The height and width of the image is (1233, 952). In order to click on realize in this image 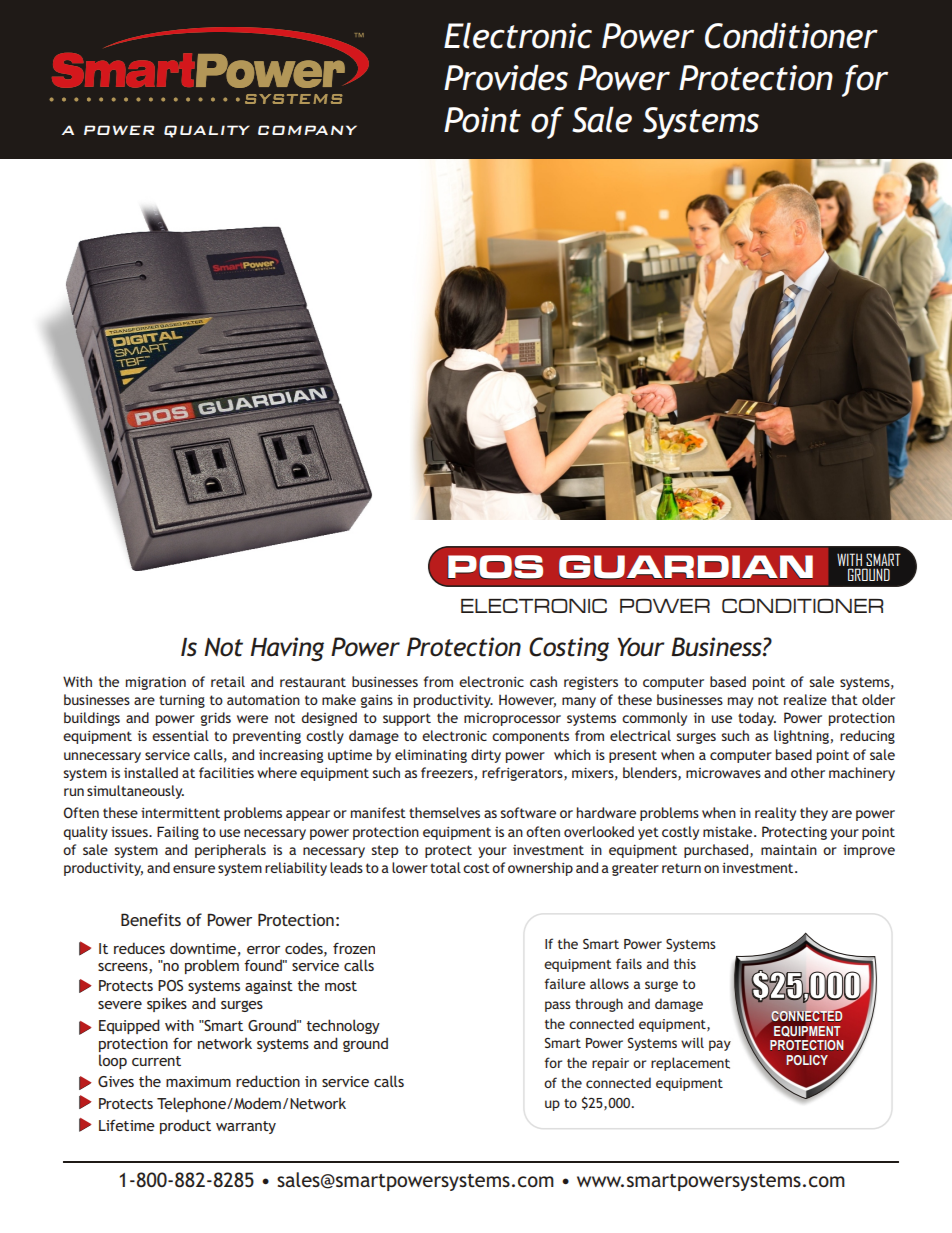, I will do `click(805, 699)`.
